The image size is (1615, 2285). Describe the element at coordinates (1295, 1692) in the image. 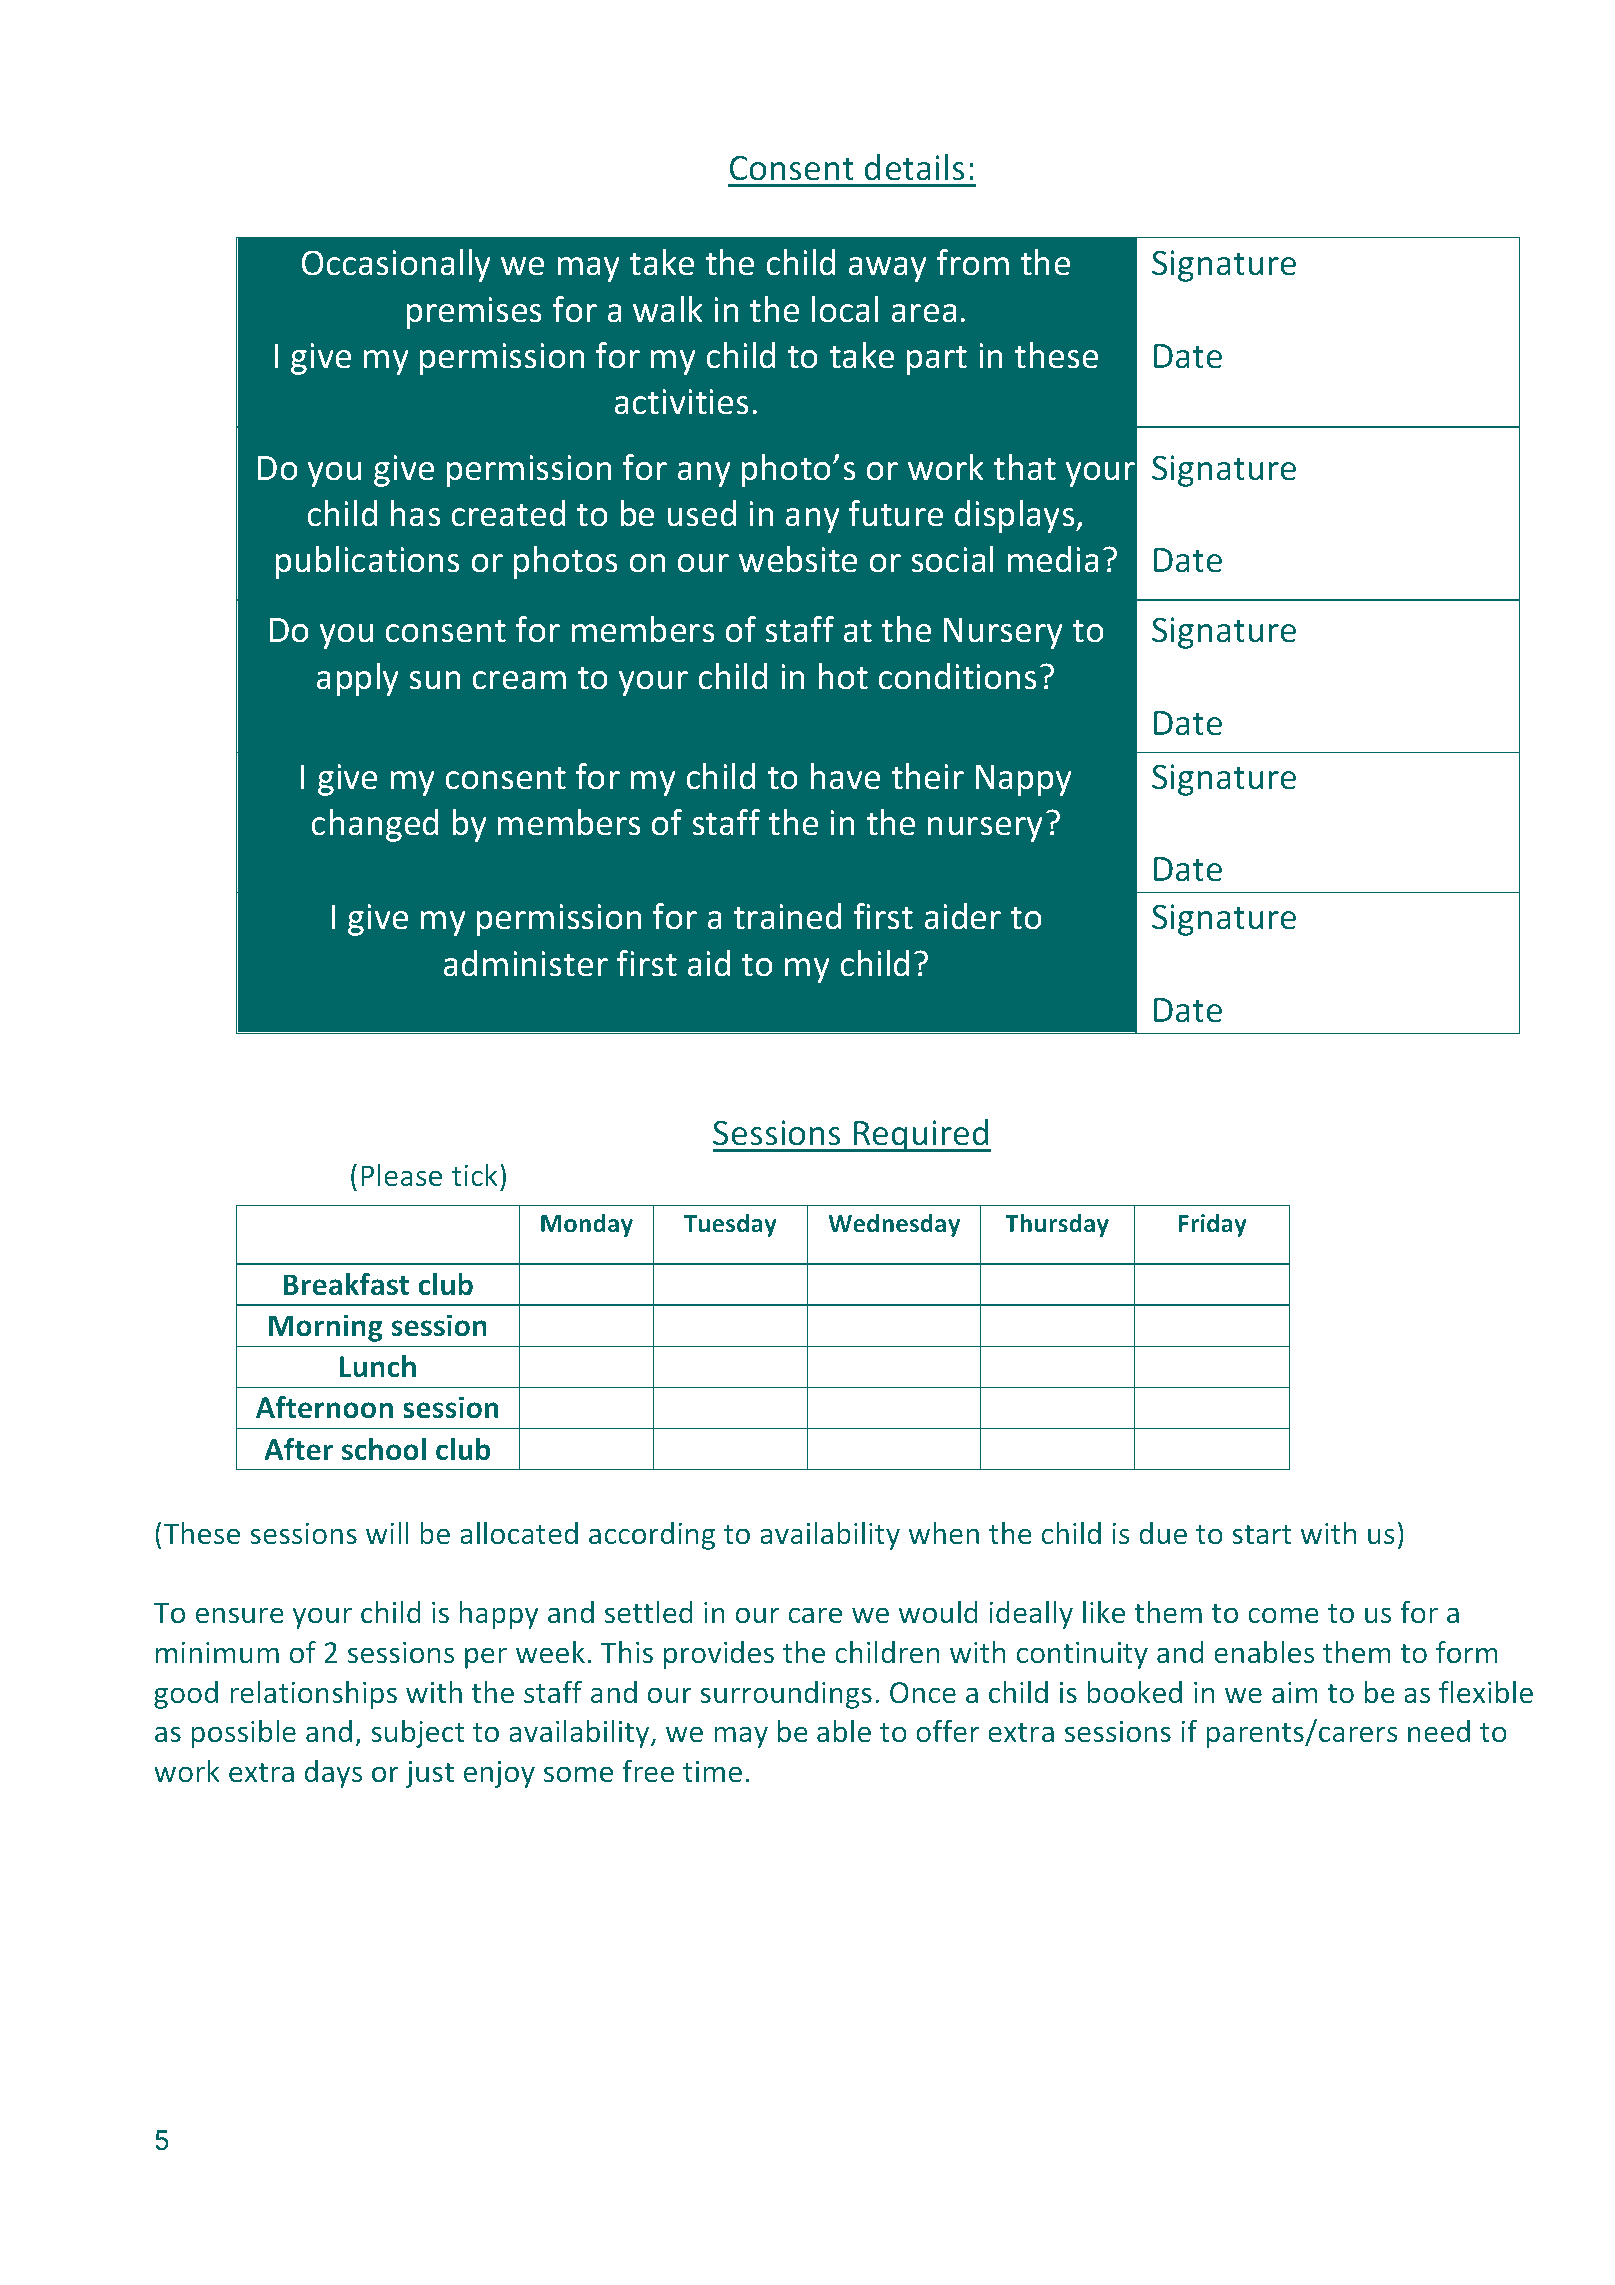

I see `aim` at that location.
